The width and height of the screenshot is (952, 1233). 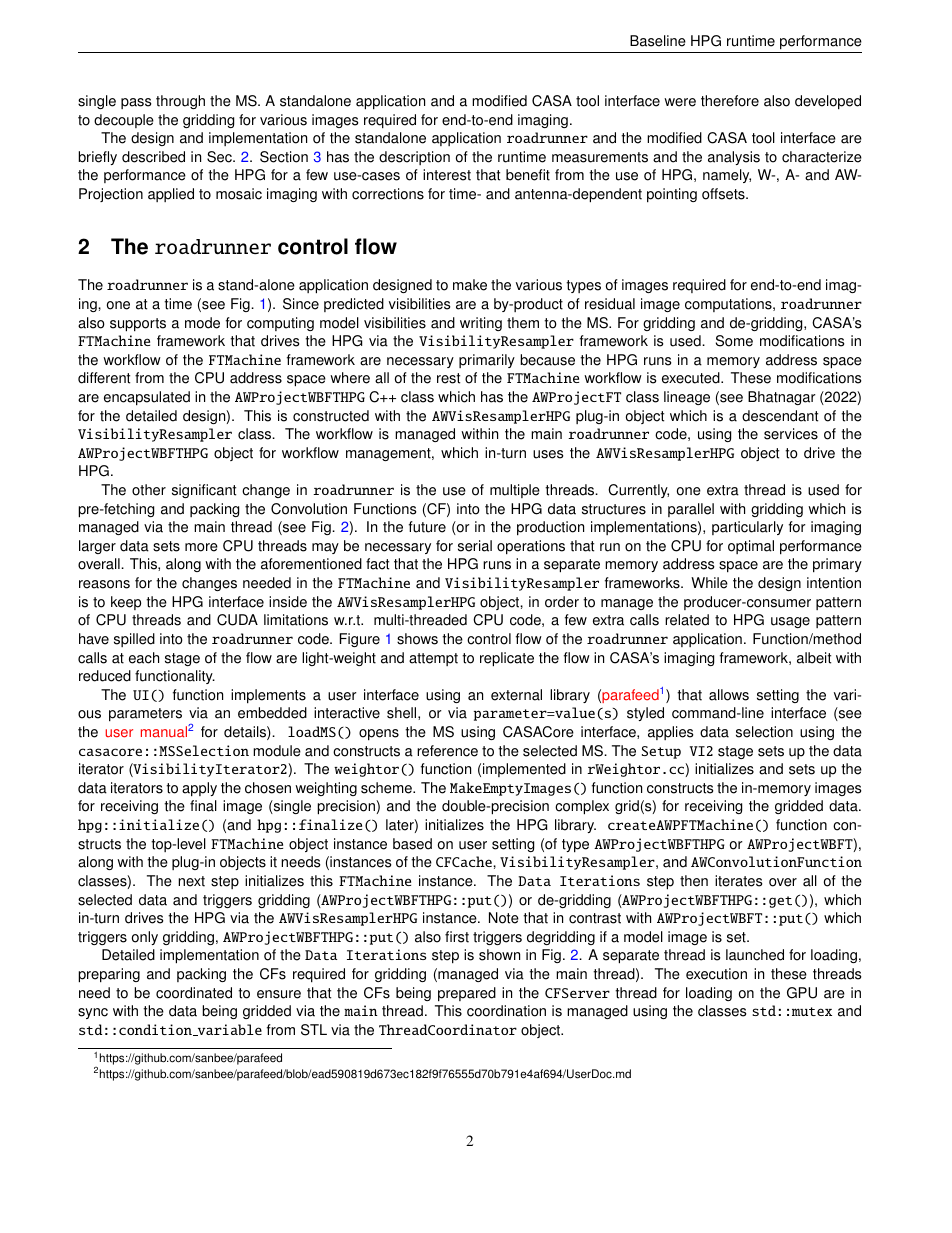 What do you see at coordinates (734, 341) in the screenshot?
I see `Some` at bounding box center [734, 341].
